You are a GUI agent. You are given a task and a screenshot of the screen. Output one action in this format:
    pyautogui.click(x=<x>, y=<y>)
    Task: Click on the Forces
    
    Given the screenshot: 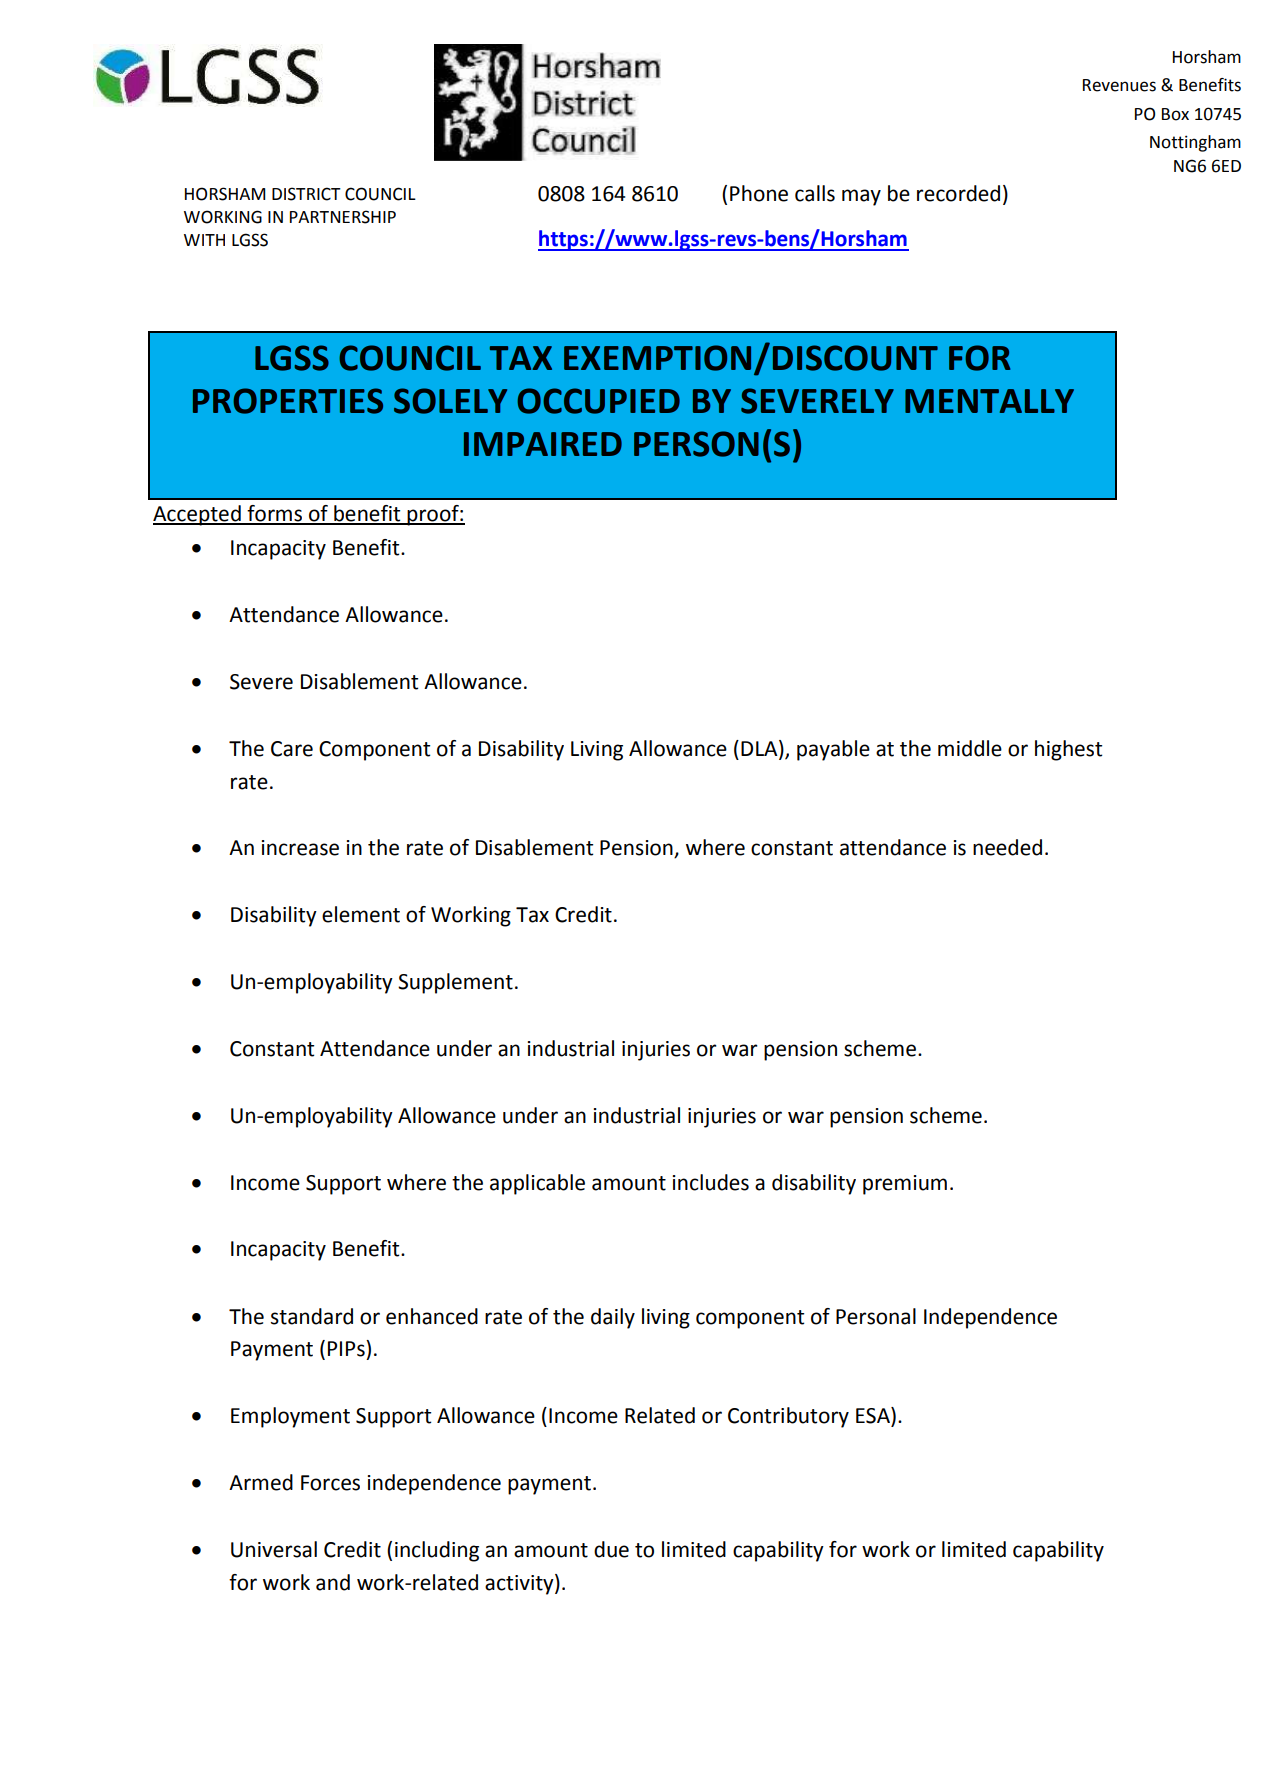 What is the action you would take?
    pyautogui.click(x=330, y=1483)
